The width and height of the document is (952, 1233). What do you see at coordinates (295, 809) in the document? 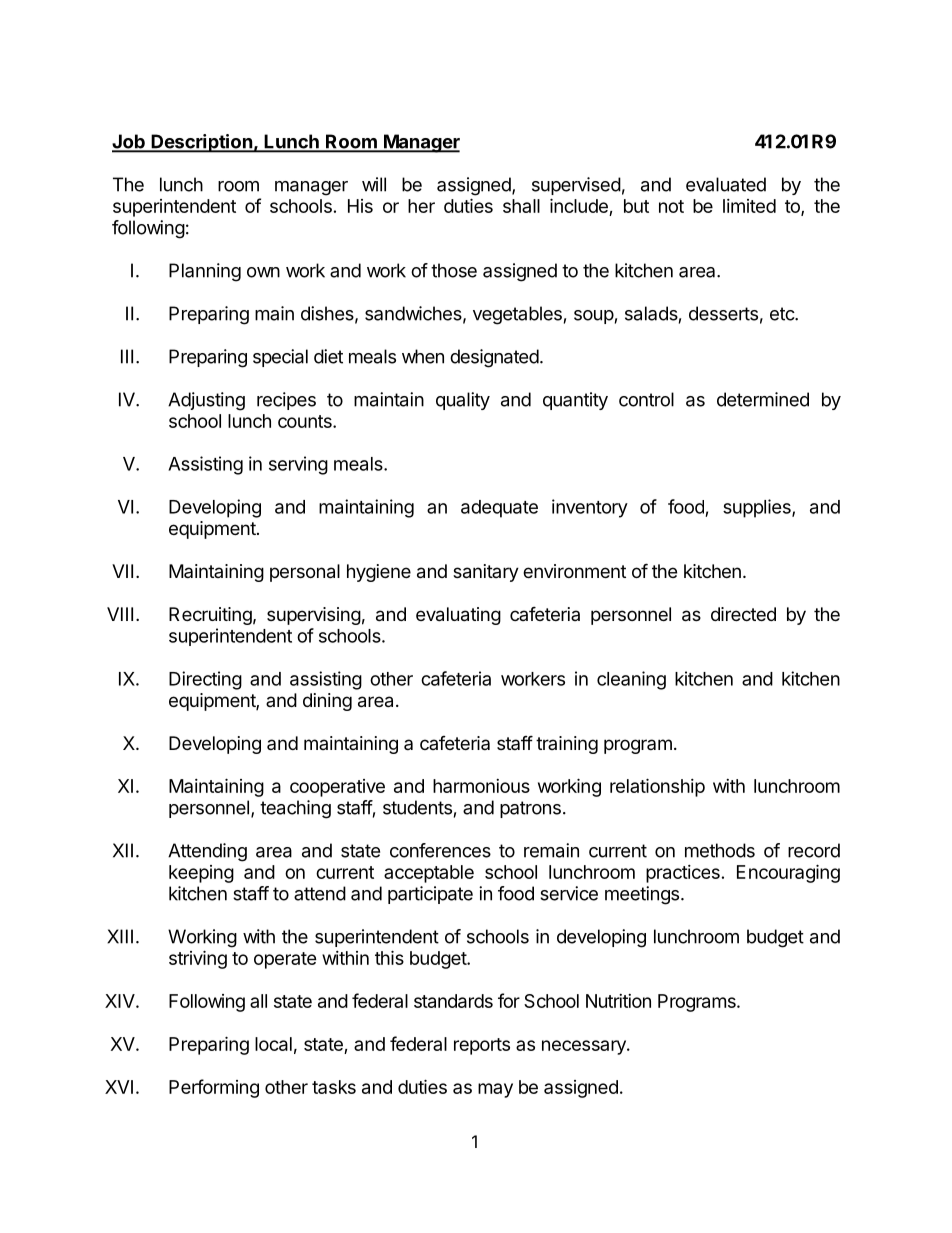
I see `teaching` at bounding box center [295, 809].
